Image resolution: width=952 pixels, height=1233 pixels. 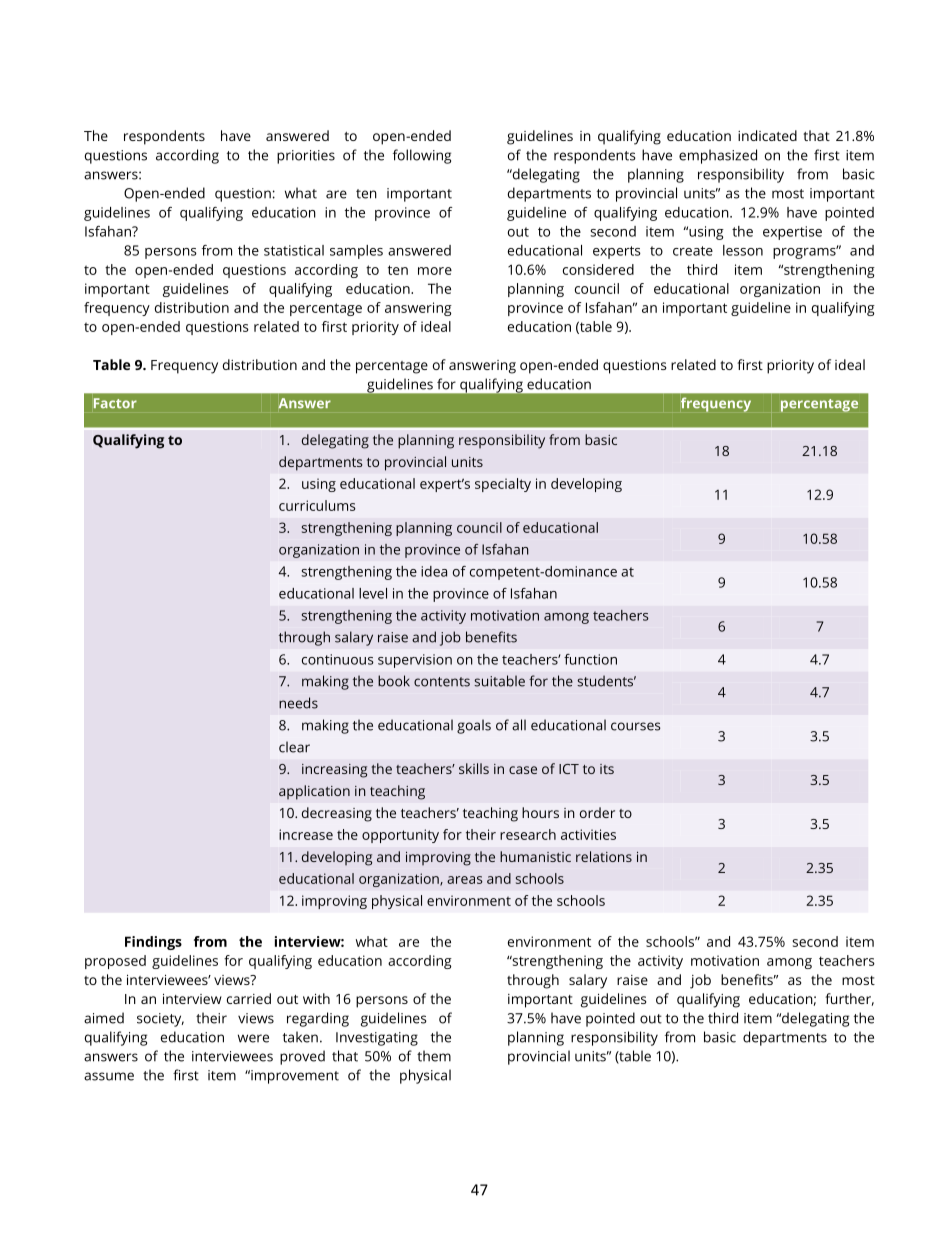 What do you see at coordinates (434, 1056) in the page?
I see `them` at bounding box center [434, 1056].
